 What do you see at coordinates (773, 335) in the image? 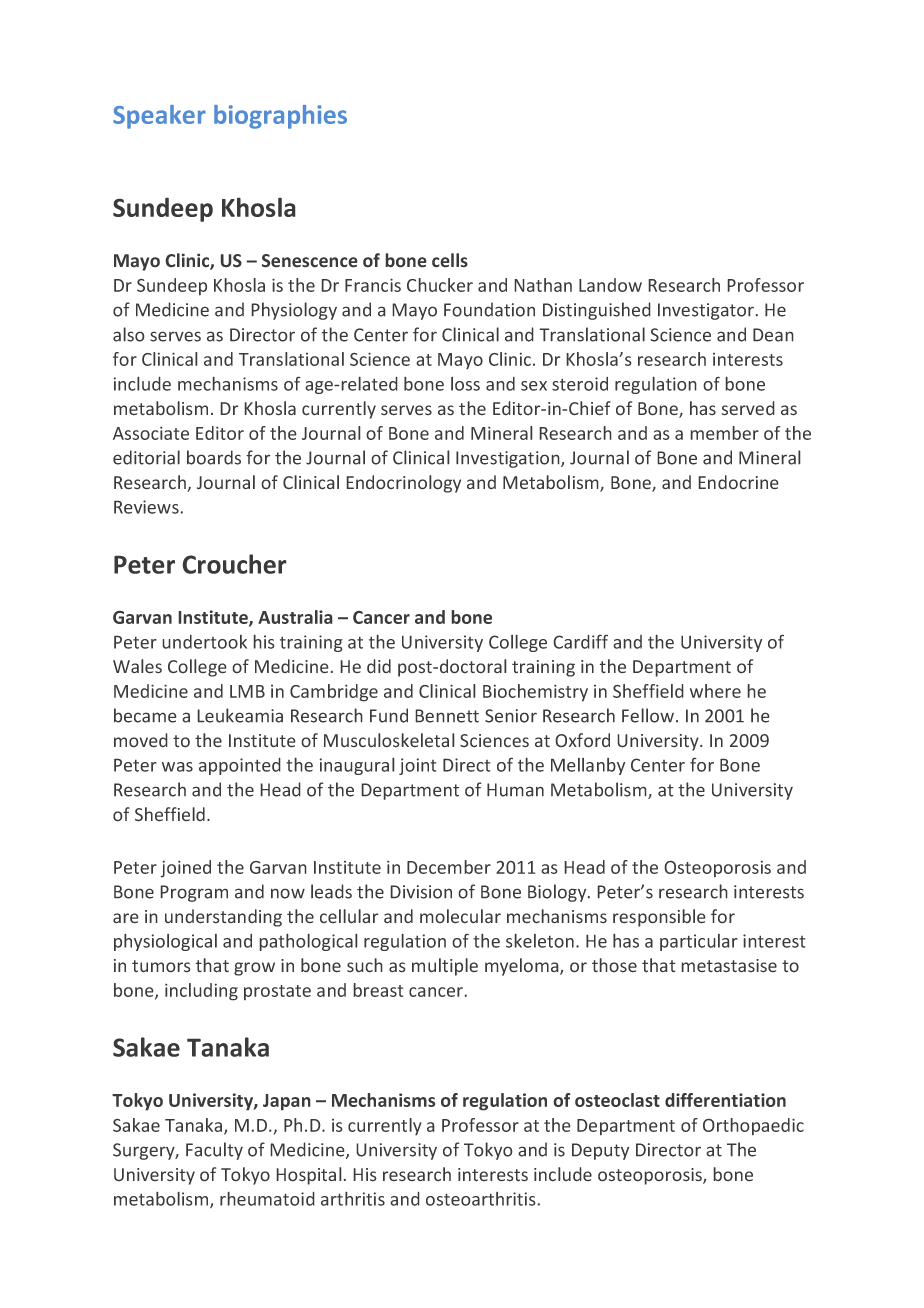
I see `Dean` at bounding box center [773, 335].
